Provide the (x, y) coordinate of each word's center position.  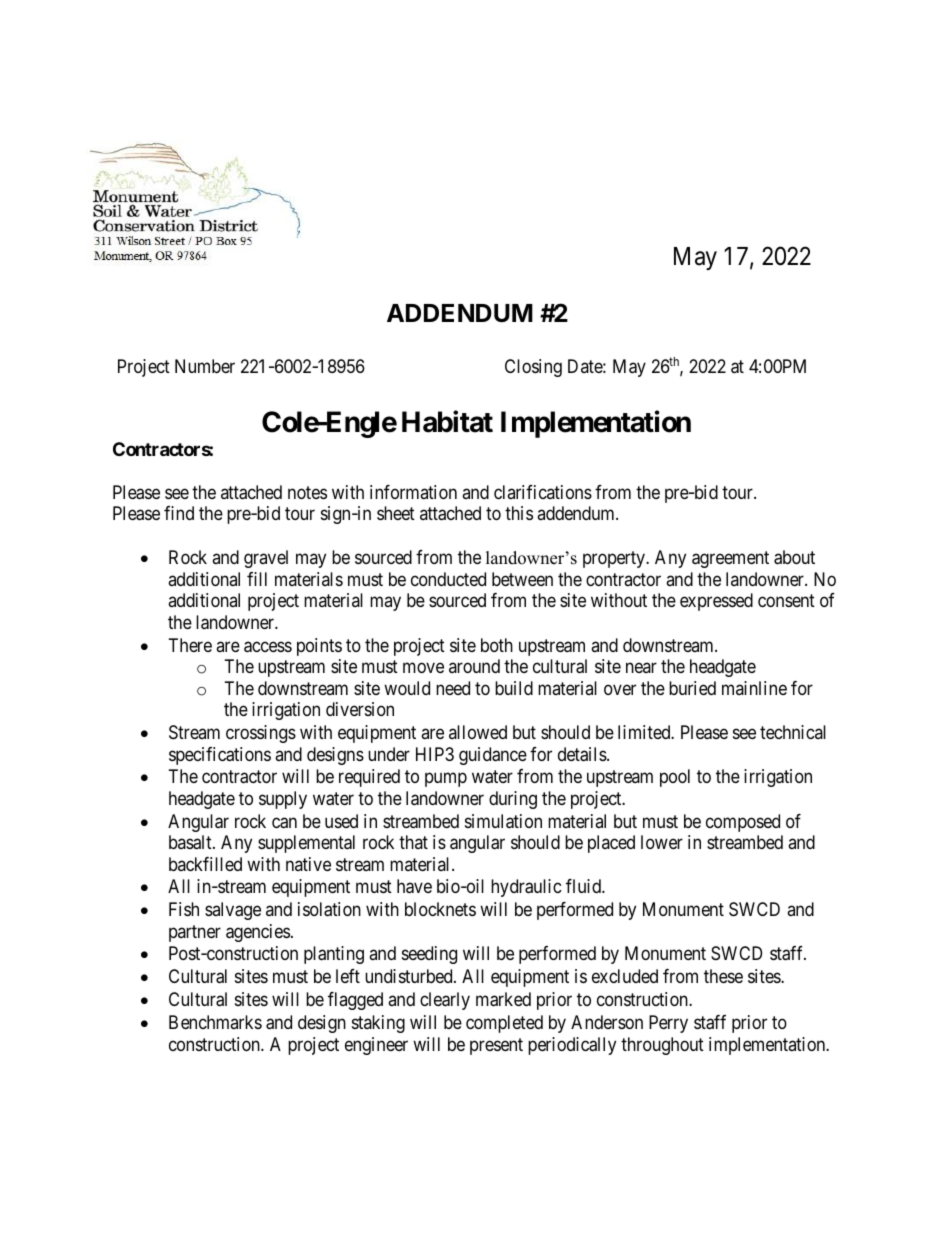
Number (205, 366)
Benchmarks (215, 1022)
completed (504, 1024)
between (522, 579)
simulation (503, 821)
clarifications (543, 492)
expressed (716, 602)
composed (743, 823)
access (268, 647)
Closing (533, 368)
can (284, 823)
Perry (668, 1024)
